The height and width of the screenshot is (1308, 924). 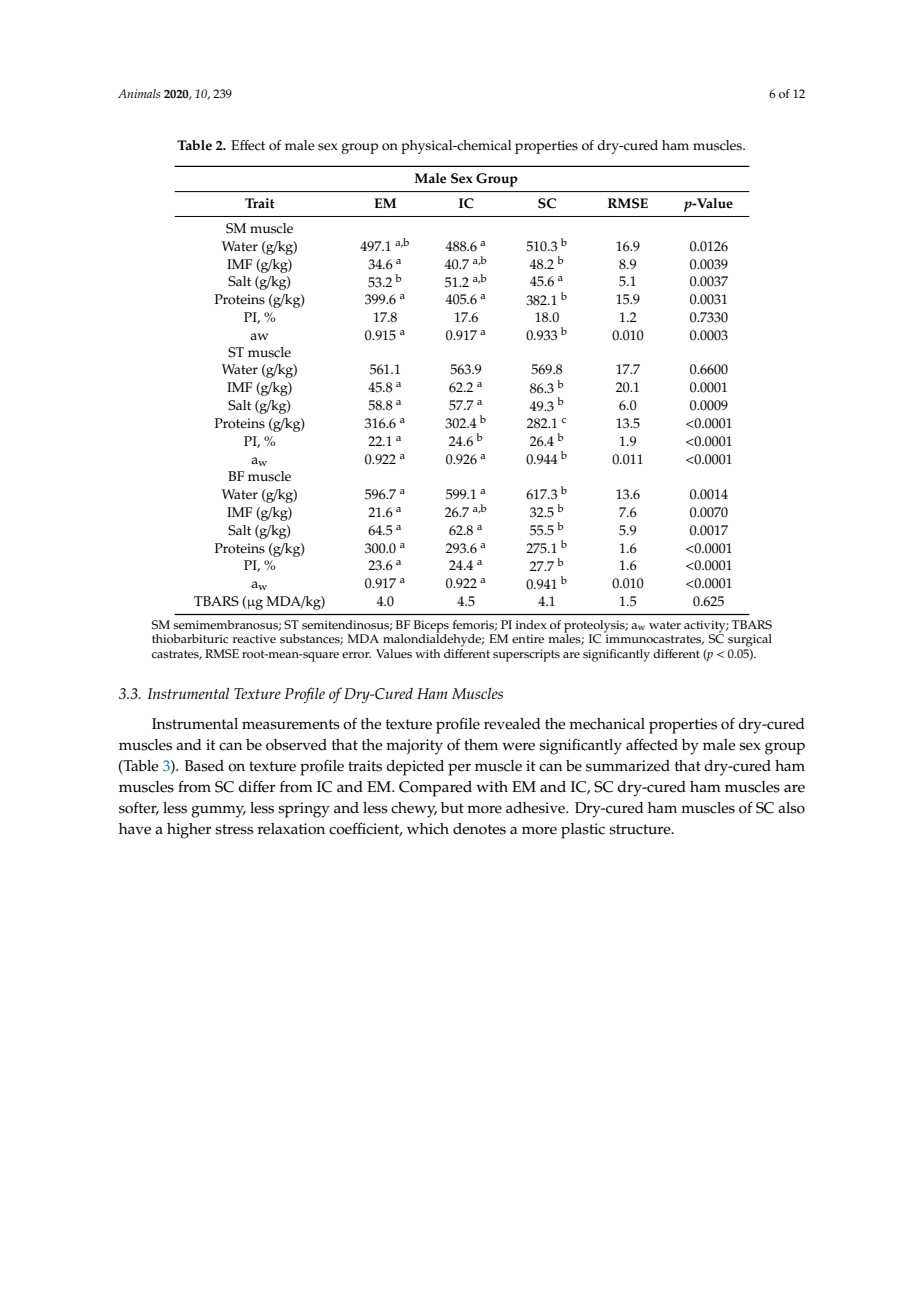 What do you see at coordinates (750, 640) in the screenshot?
I see `surgical` at bounding box center [750, 640].
